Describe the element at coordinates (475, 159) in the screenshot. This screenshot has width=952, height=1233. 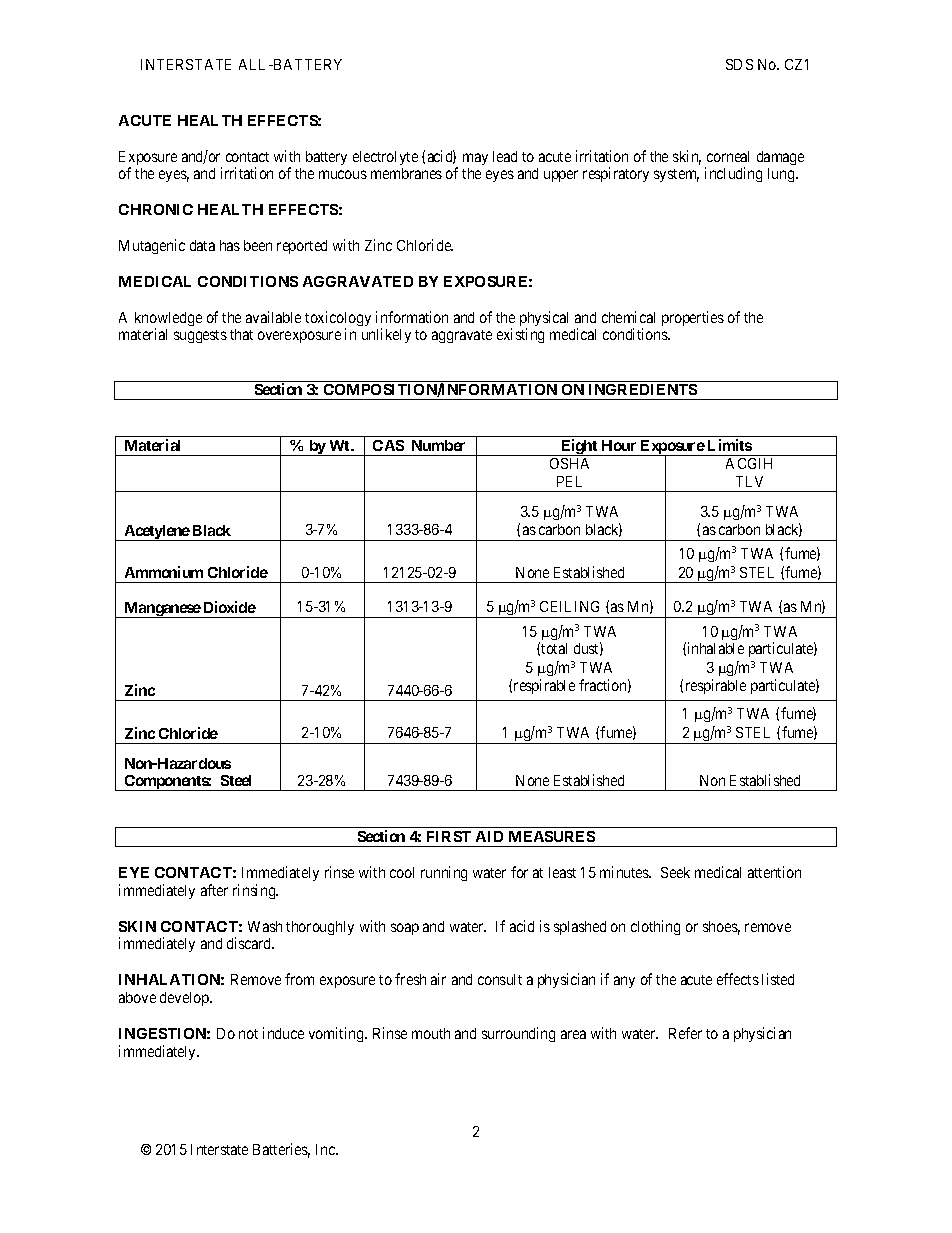
I see `may` at that location.
